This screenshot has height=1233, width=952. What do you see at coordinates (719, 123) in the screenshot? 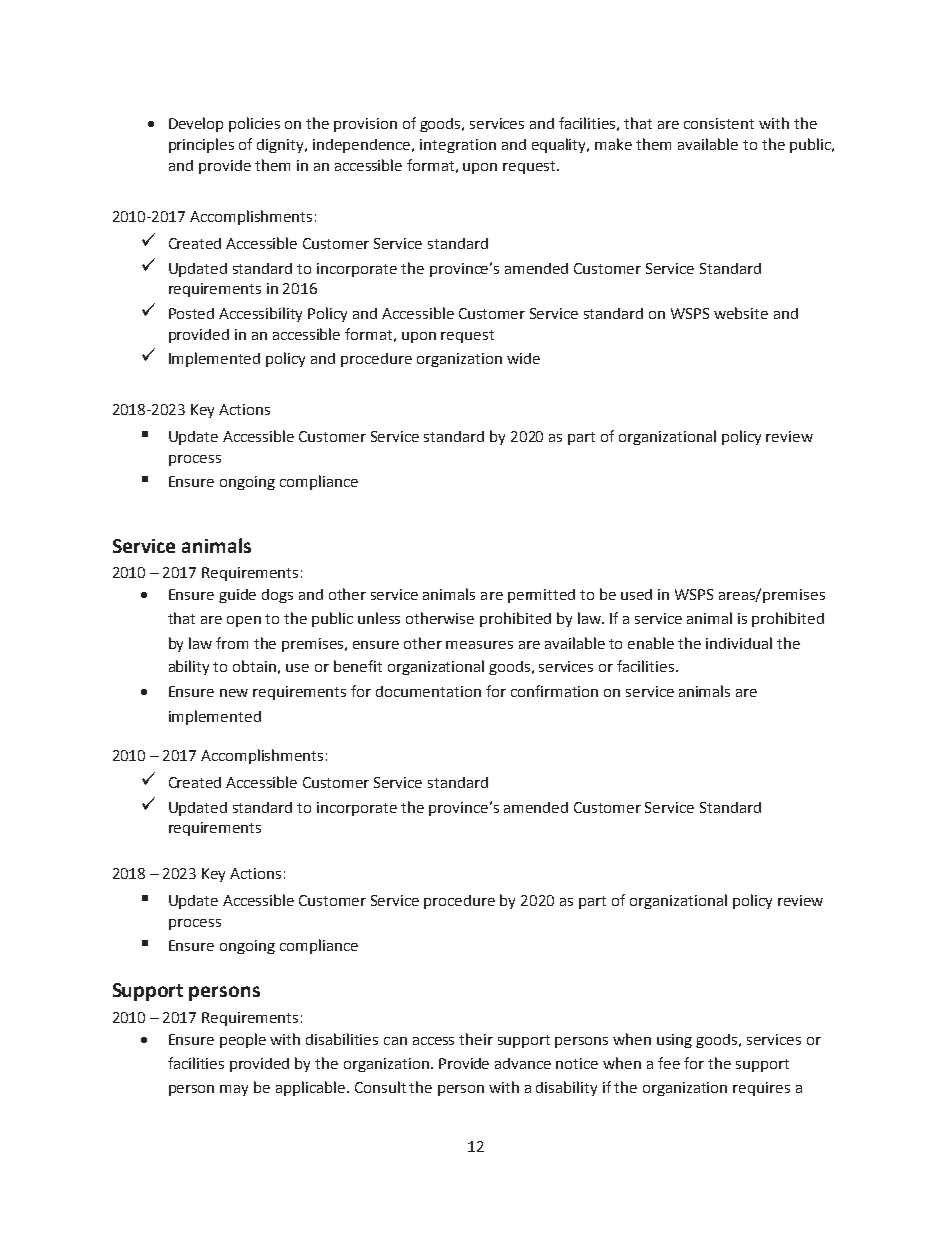
I see `consistent` at bounding box center [719, 123].
